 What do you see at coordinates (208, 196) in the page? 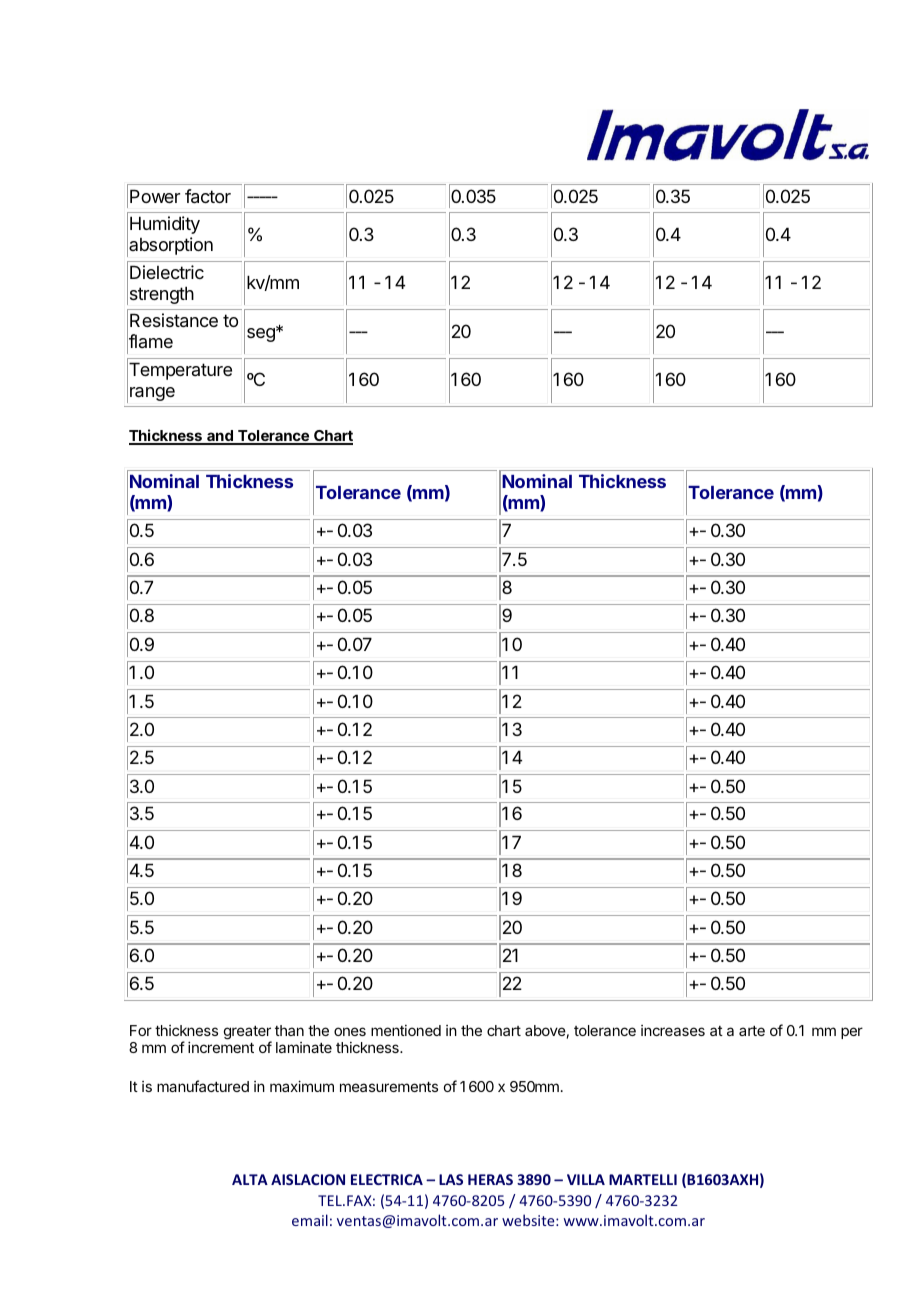
I see `factor` at bounding box center [208, 196].
